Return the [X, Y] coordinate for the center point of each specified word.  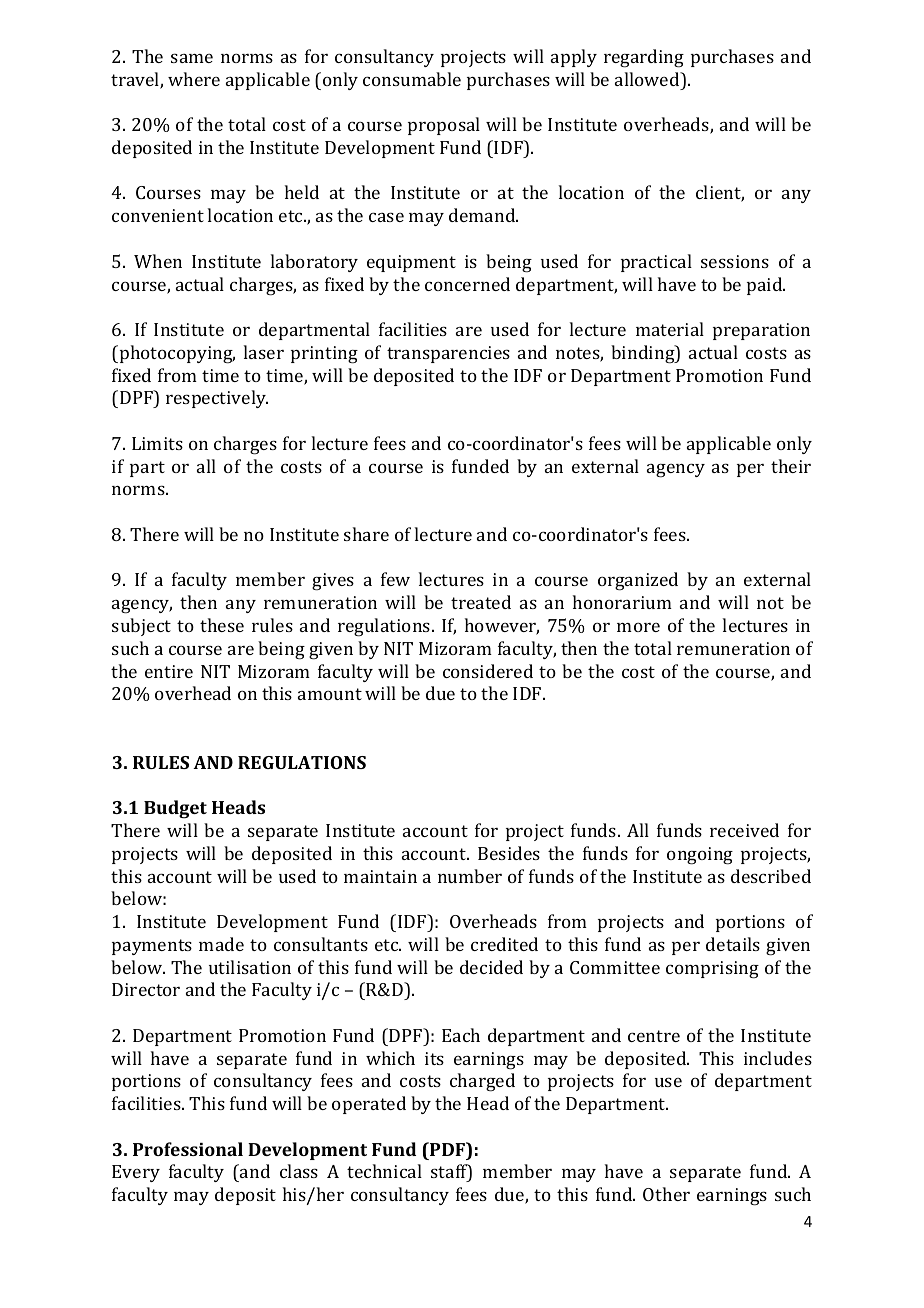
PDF [447, 1149]
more [638, 627]
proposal [444, 126]
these [222, 625]
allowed [648, 79]
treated [481, 602]
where [194, 79]
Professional [188, 1149]
